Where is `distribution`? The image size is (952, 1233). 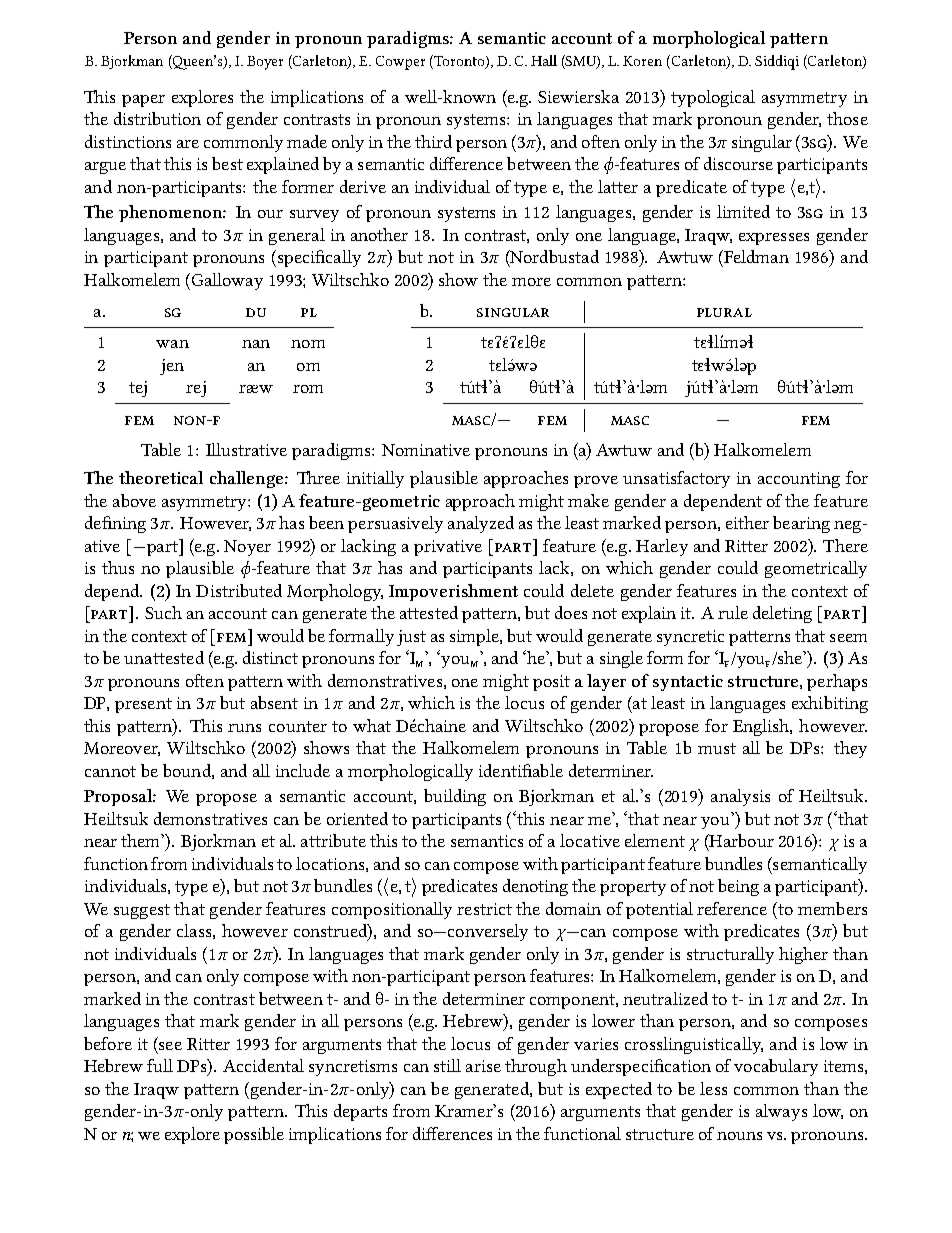
distribution is located at coordinates (157, 118).
